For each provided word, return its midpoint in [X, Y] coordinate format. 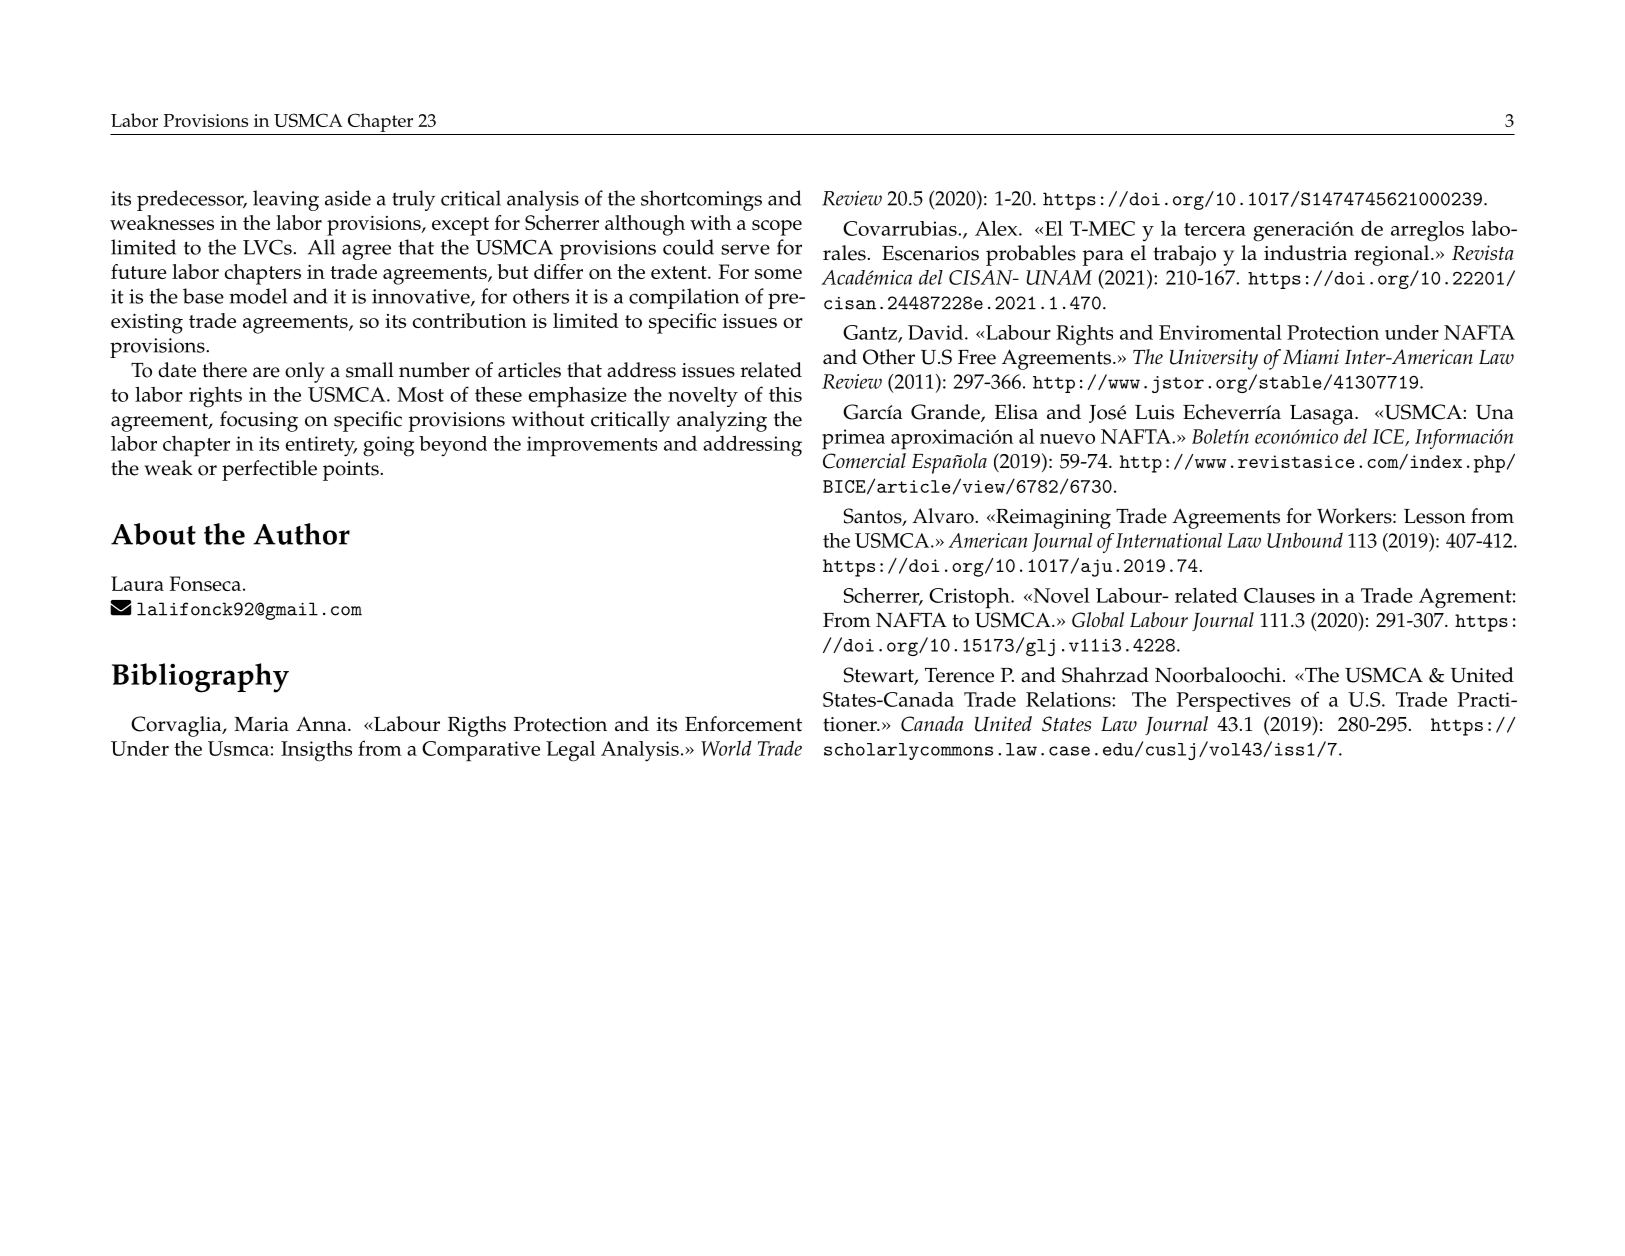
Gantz [871, 333]
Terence [959, 675]
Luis [1154, 412]
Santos [873, 517]
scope [777, 228]
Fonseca [205, 583]
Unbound [1305, 540]
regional [1393, 255]
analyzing [722, 421]
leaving [286, 200]
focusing [259, 421]
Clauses [1279, 595]
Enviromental [1220, 332]
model [258, 296]
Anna [322, 724]
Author [301, 534]
